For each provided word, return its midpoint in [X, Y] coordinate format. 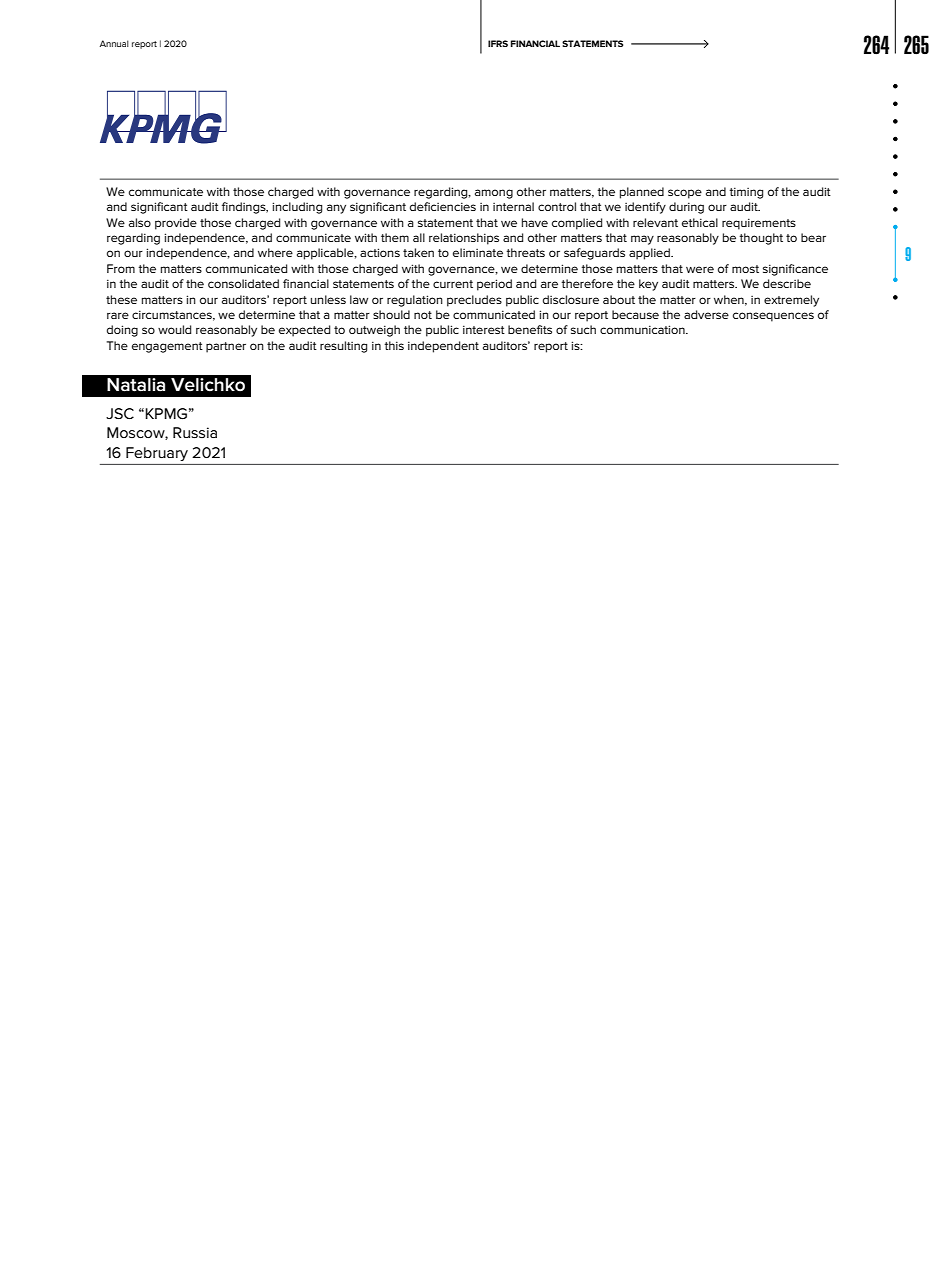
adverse [706, 314]
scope [685, 194]
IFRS [498, 43]
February [157, 454]
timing [746, 193]
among [494, 194]
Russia [195, 432]
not [423, 315]
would [174, 329]
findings [245, 208]
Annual [114, 43]
